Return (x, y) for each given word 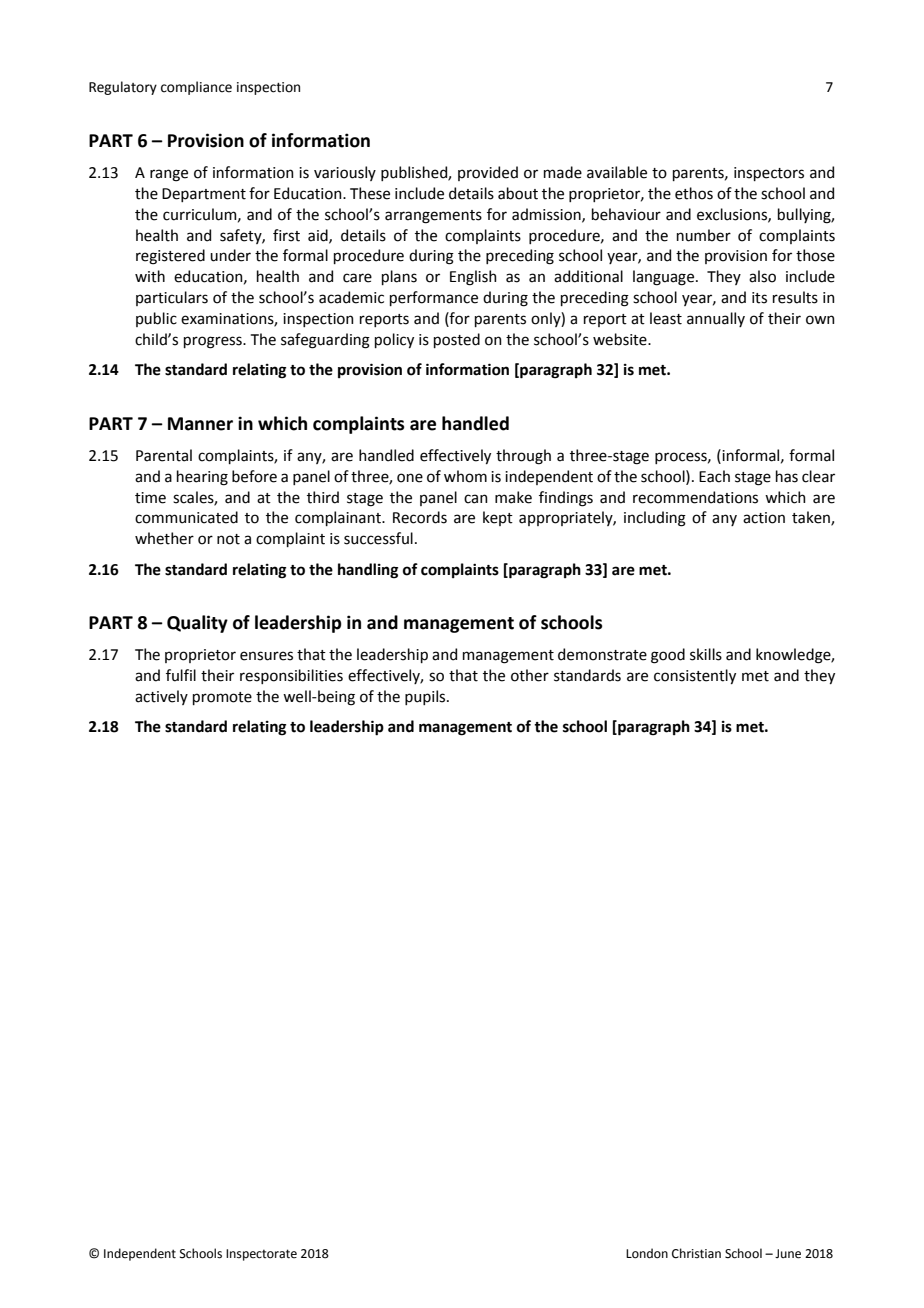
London (647, 1253)
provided (488, 173)
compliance (196, 88)
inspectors (769, 174)
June (788, 1254)
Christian (696, 1253)
